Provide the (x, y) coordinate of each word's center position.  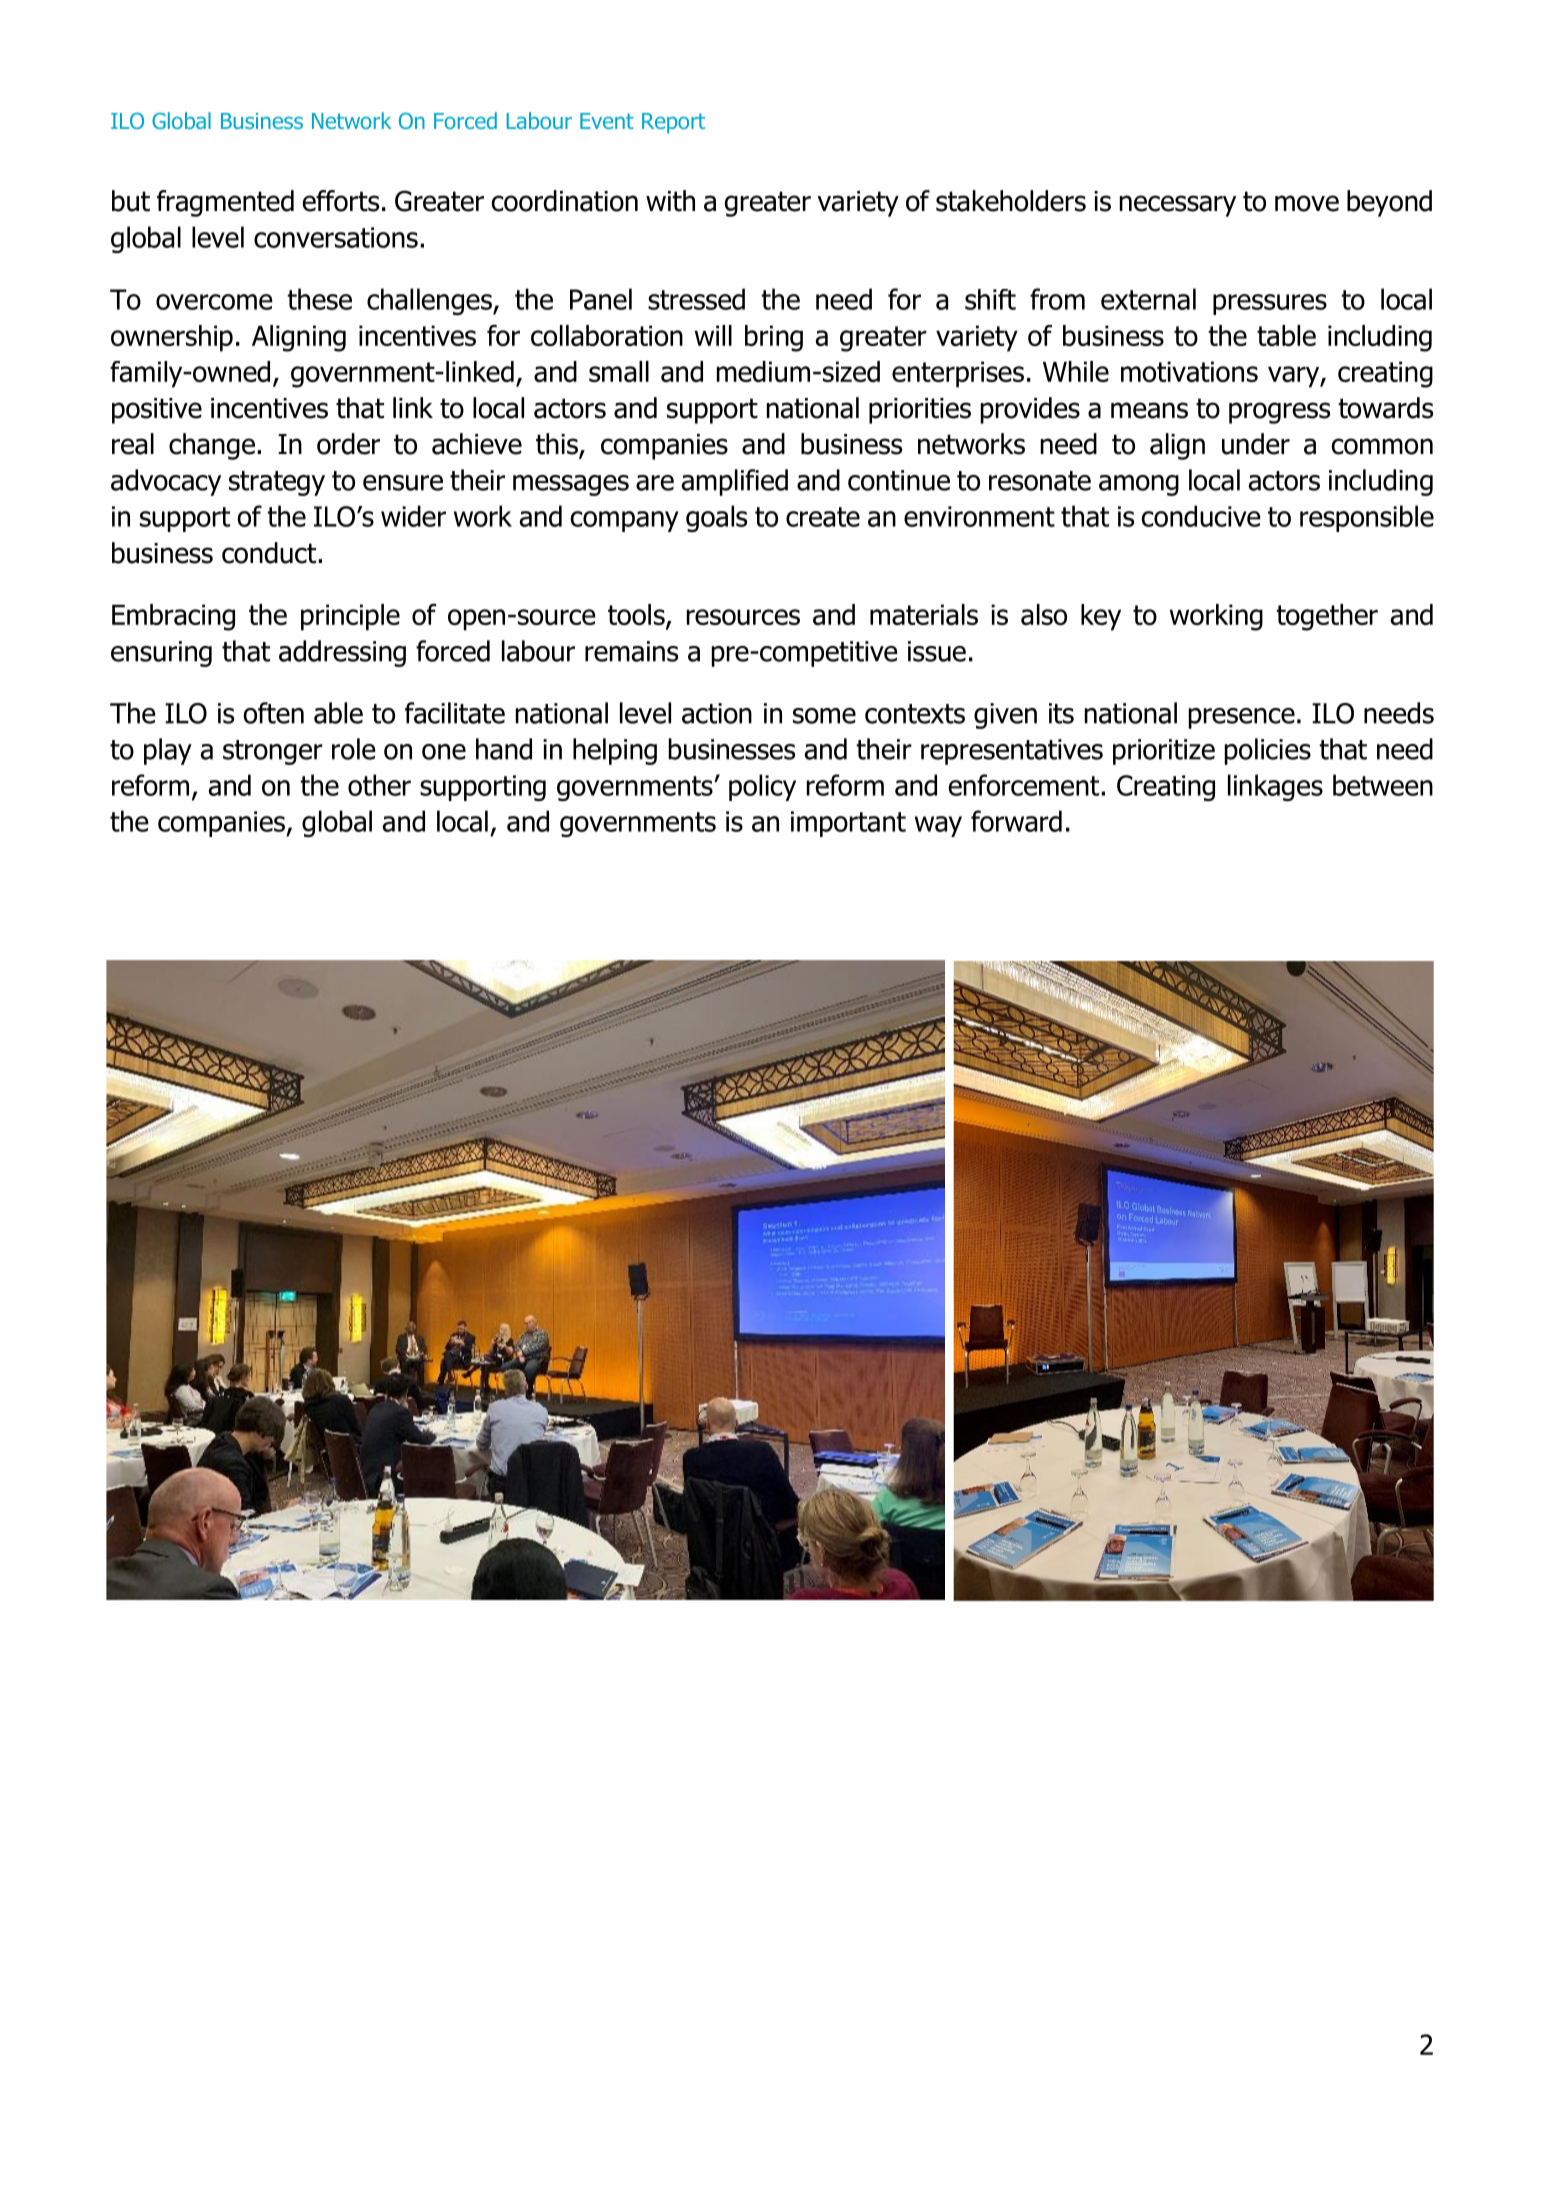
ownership (172, 338)
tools (637, 616)
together (1327, 617)
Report (673, 123)
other (379, 785)
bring (774, 338)
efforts (341, 201)
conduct (270, 553)
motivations (1189, 371)
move (1307, 203)
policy (762, 787)
